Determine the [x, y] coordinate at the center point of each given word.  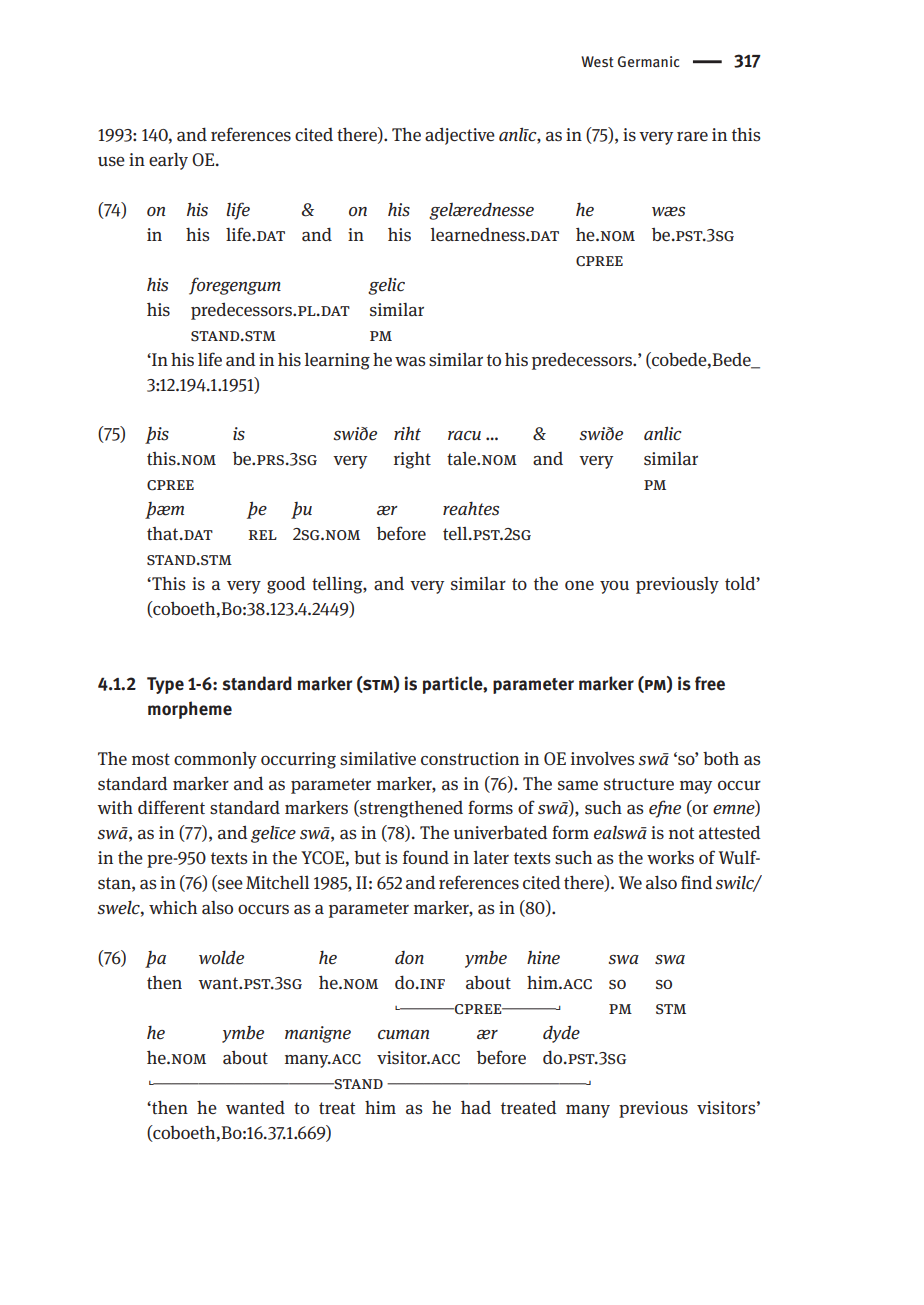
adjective [460, 136]
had [476, 1107]
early [168, 161]
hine [543, 958]
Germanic [648, 61]
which [173, 907]
